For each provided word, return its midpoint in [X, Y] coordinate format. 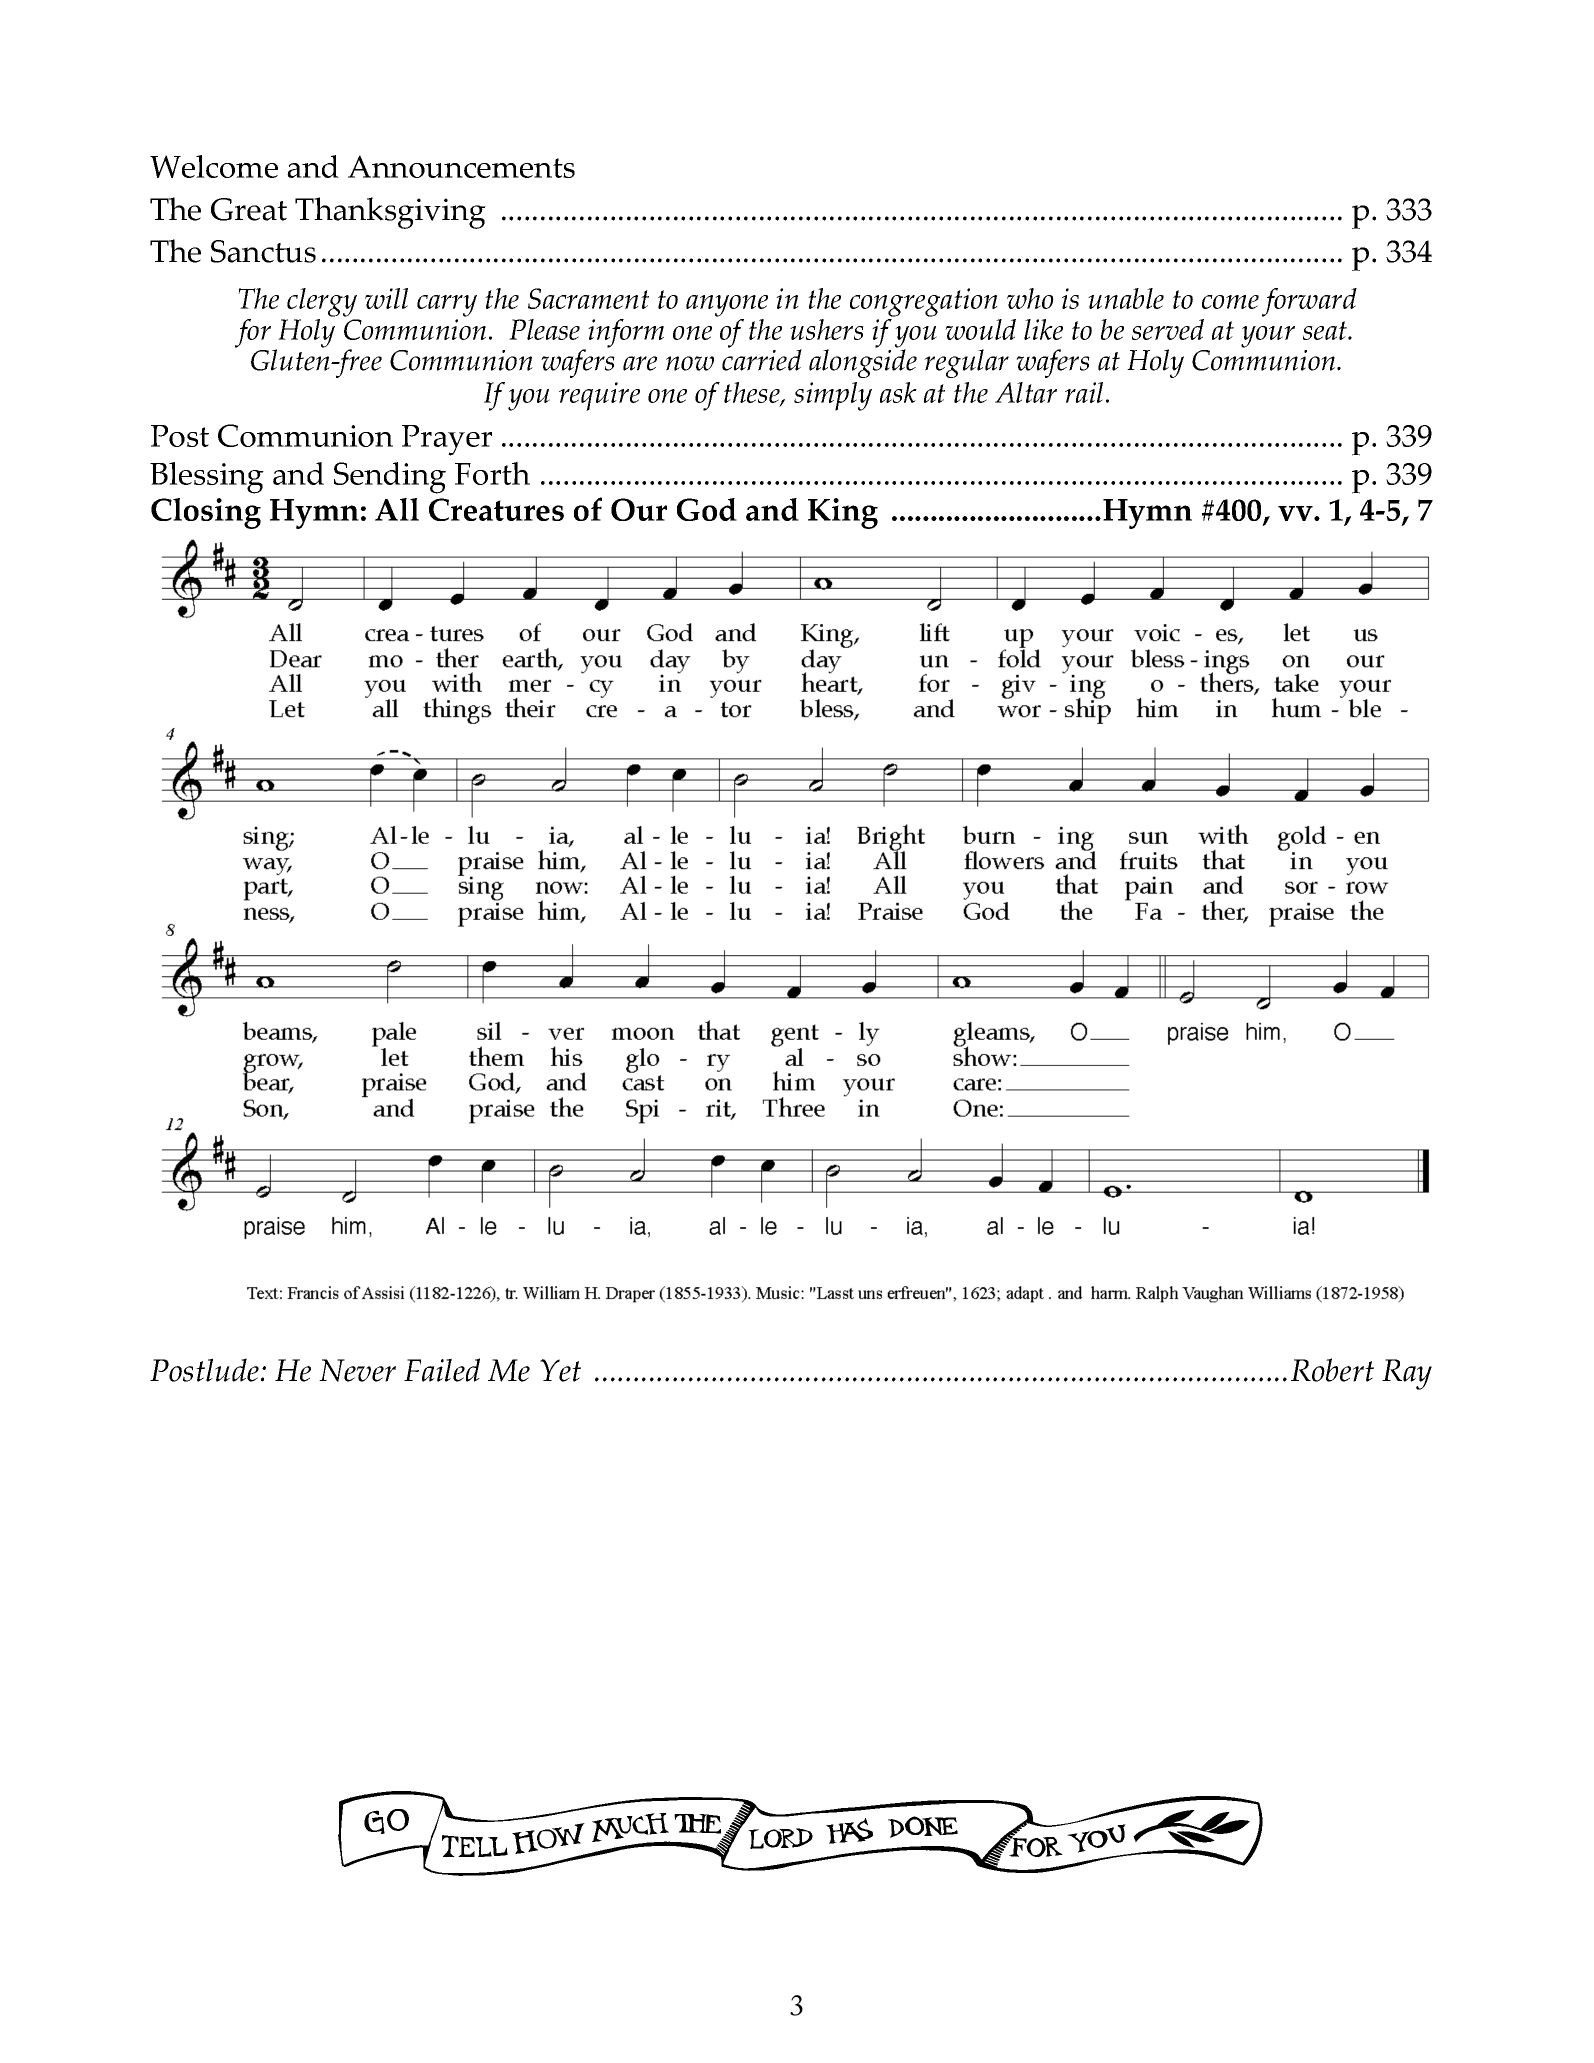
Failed [442, 1370]
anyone [727, 306]
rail [1084, 392]
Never [357, 1370]
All [397, 509]
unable [1126, 298]
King [843, 513]
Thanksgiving [390, 213]
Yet [560, 1370]
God [707, 509]
